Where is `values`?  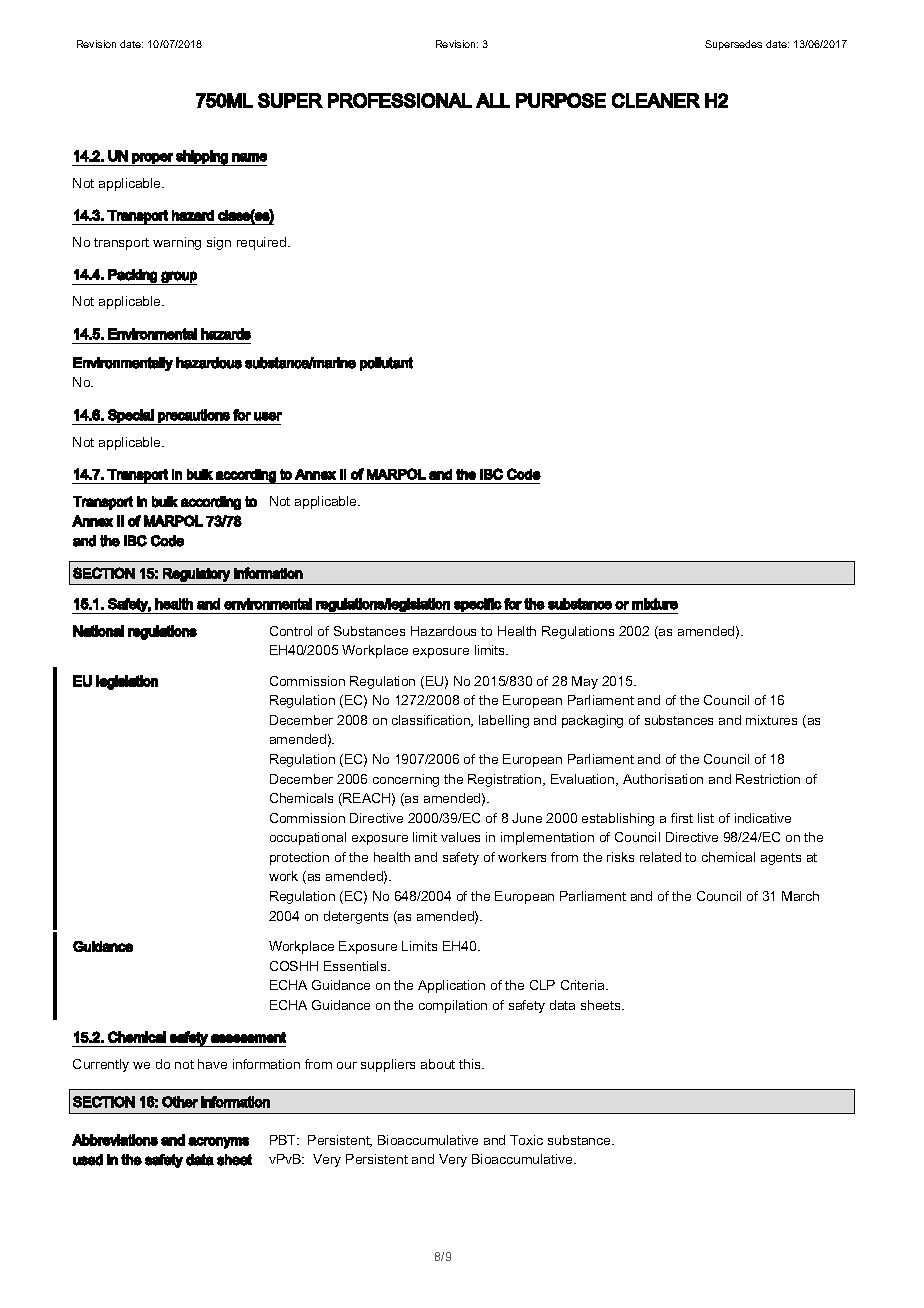 values is located at coordinates (460, 837).
